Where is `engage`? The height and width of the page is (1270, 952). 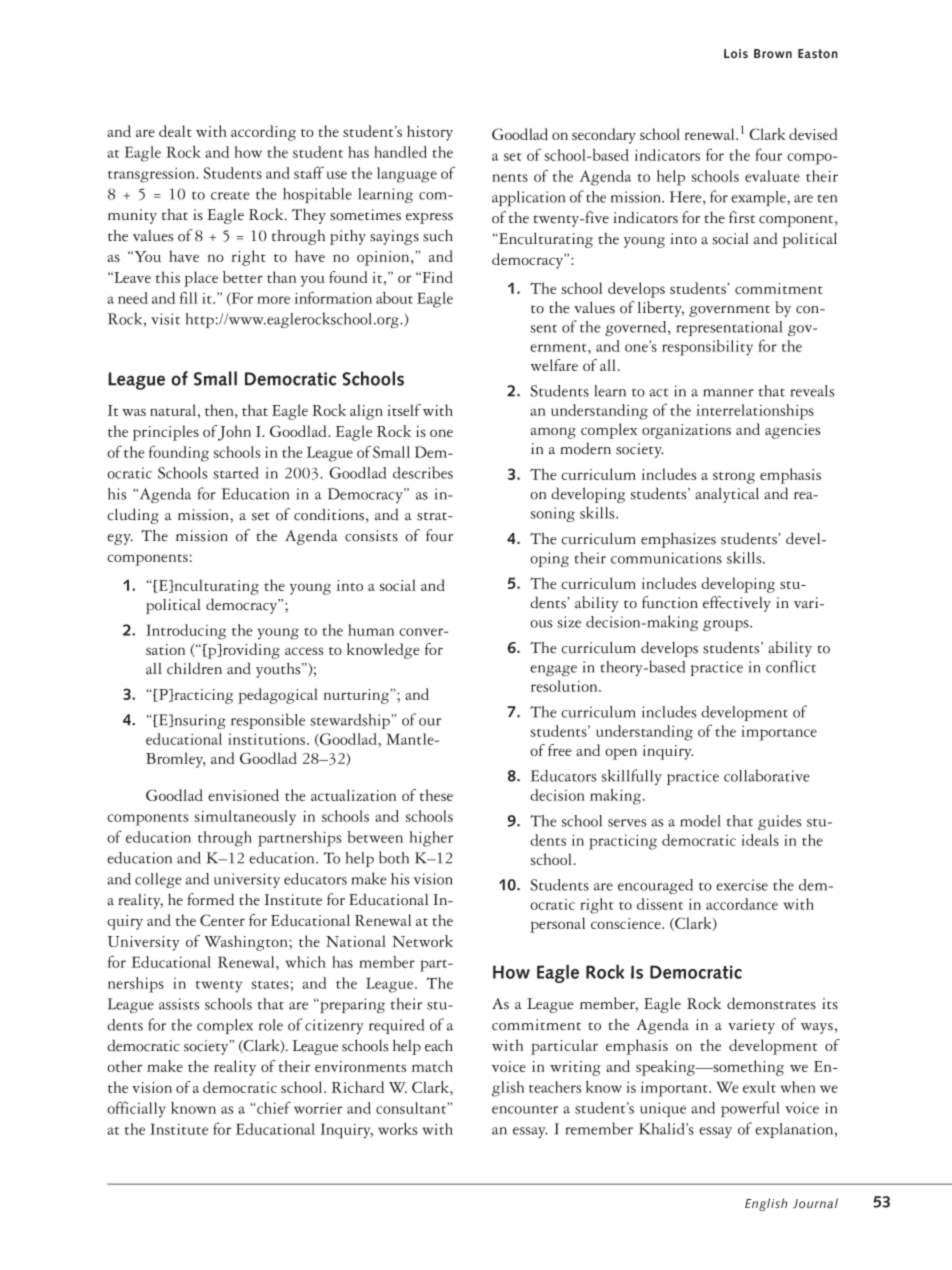
engage is located at coordinates (553, 670).
